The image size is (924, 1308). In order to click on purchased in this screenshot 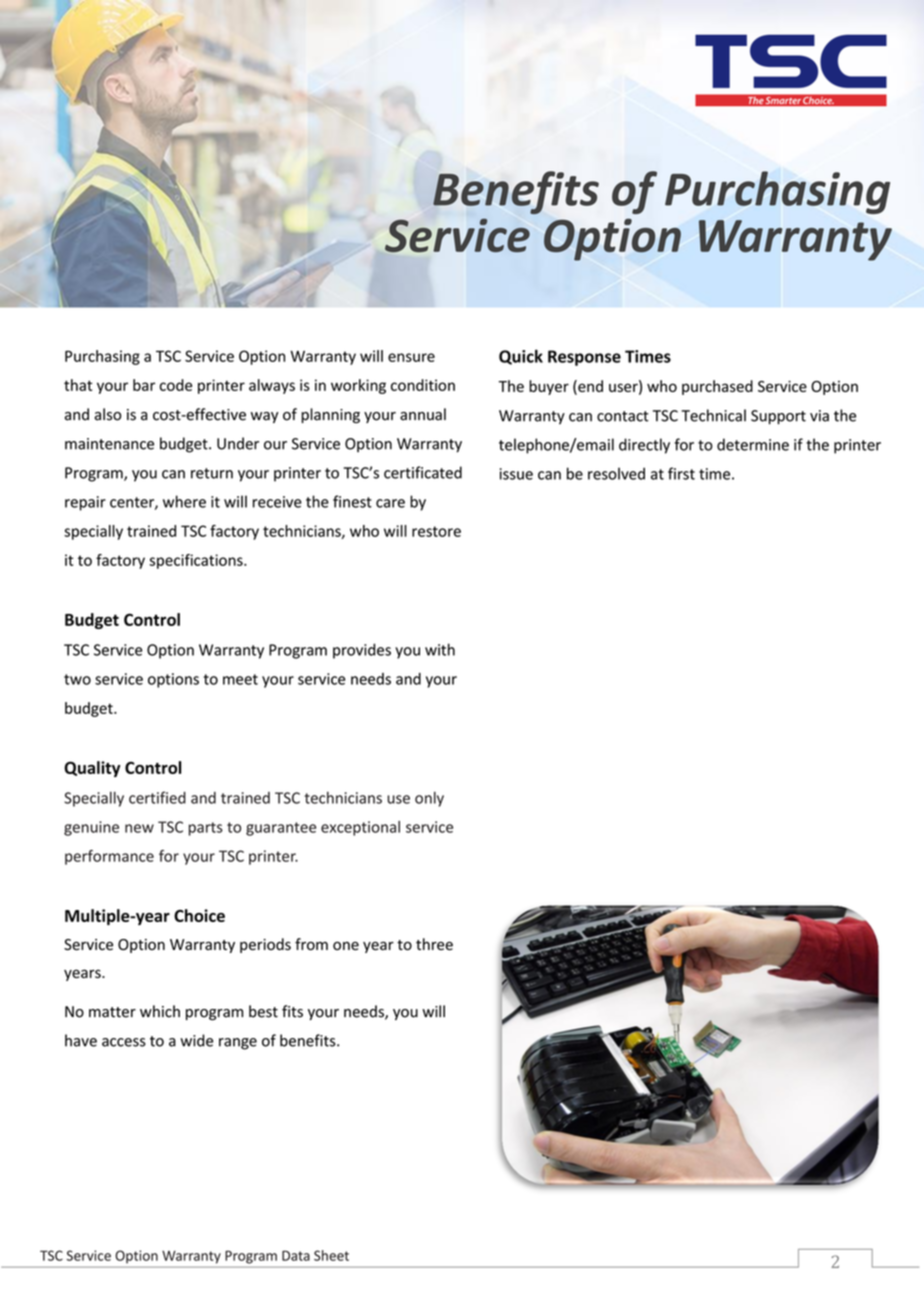, I will do `click(717, 387)`.
